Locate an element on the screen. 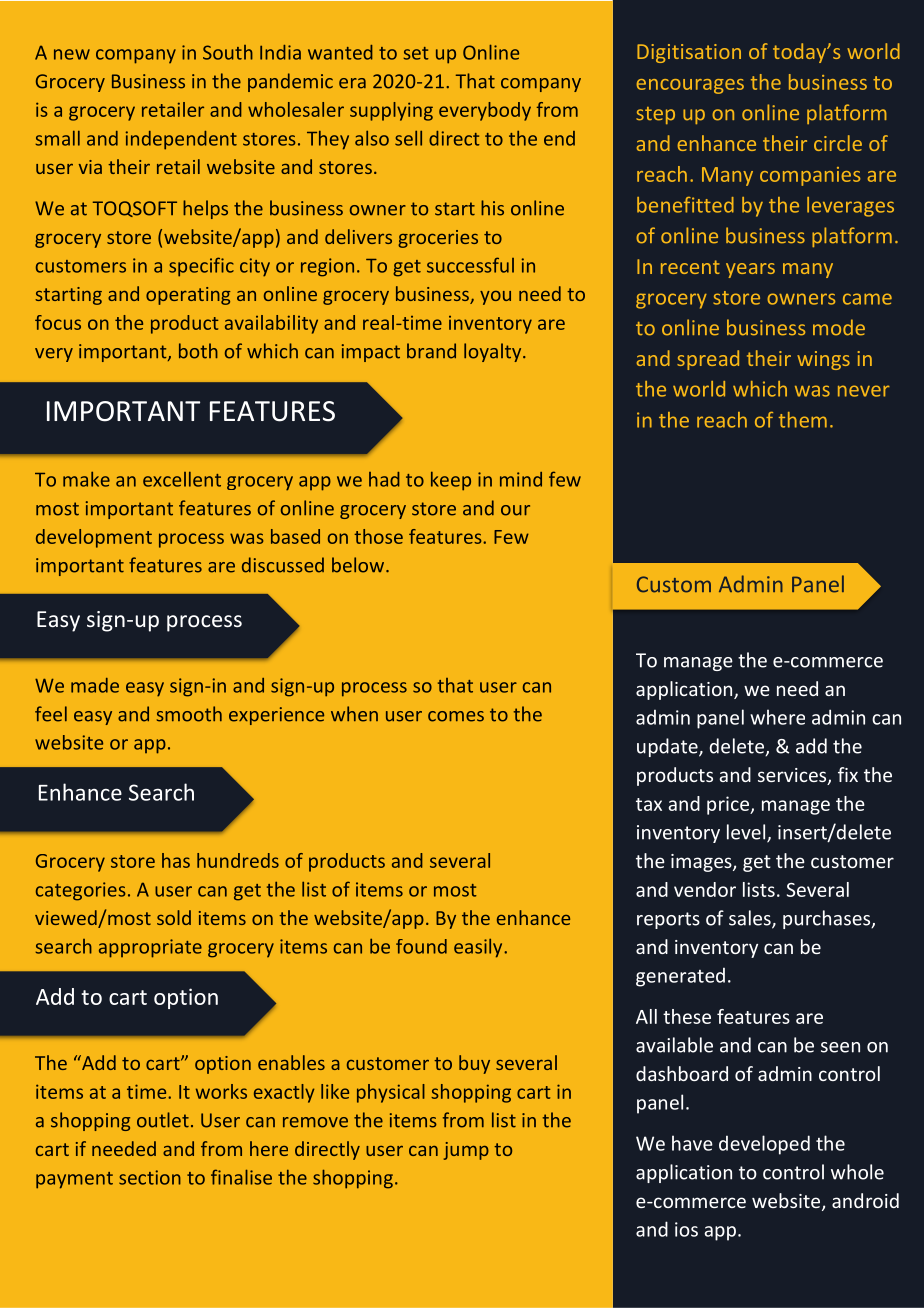 The width and height of the screenshot is (924, 1308). set is located at coordinates (416, 53).
